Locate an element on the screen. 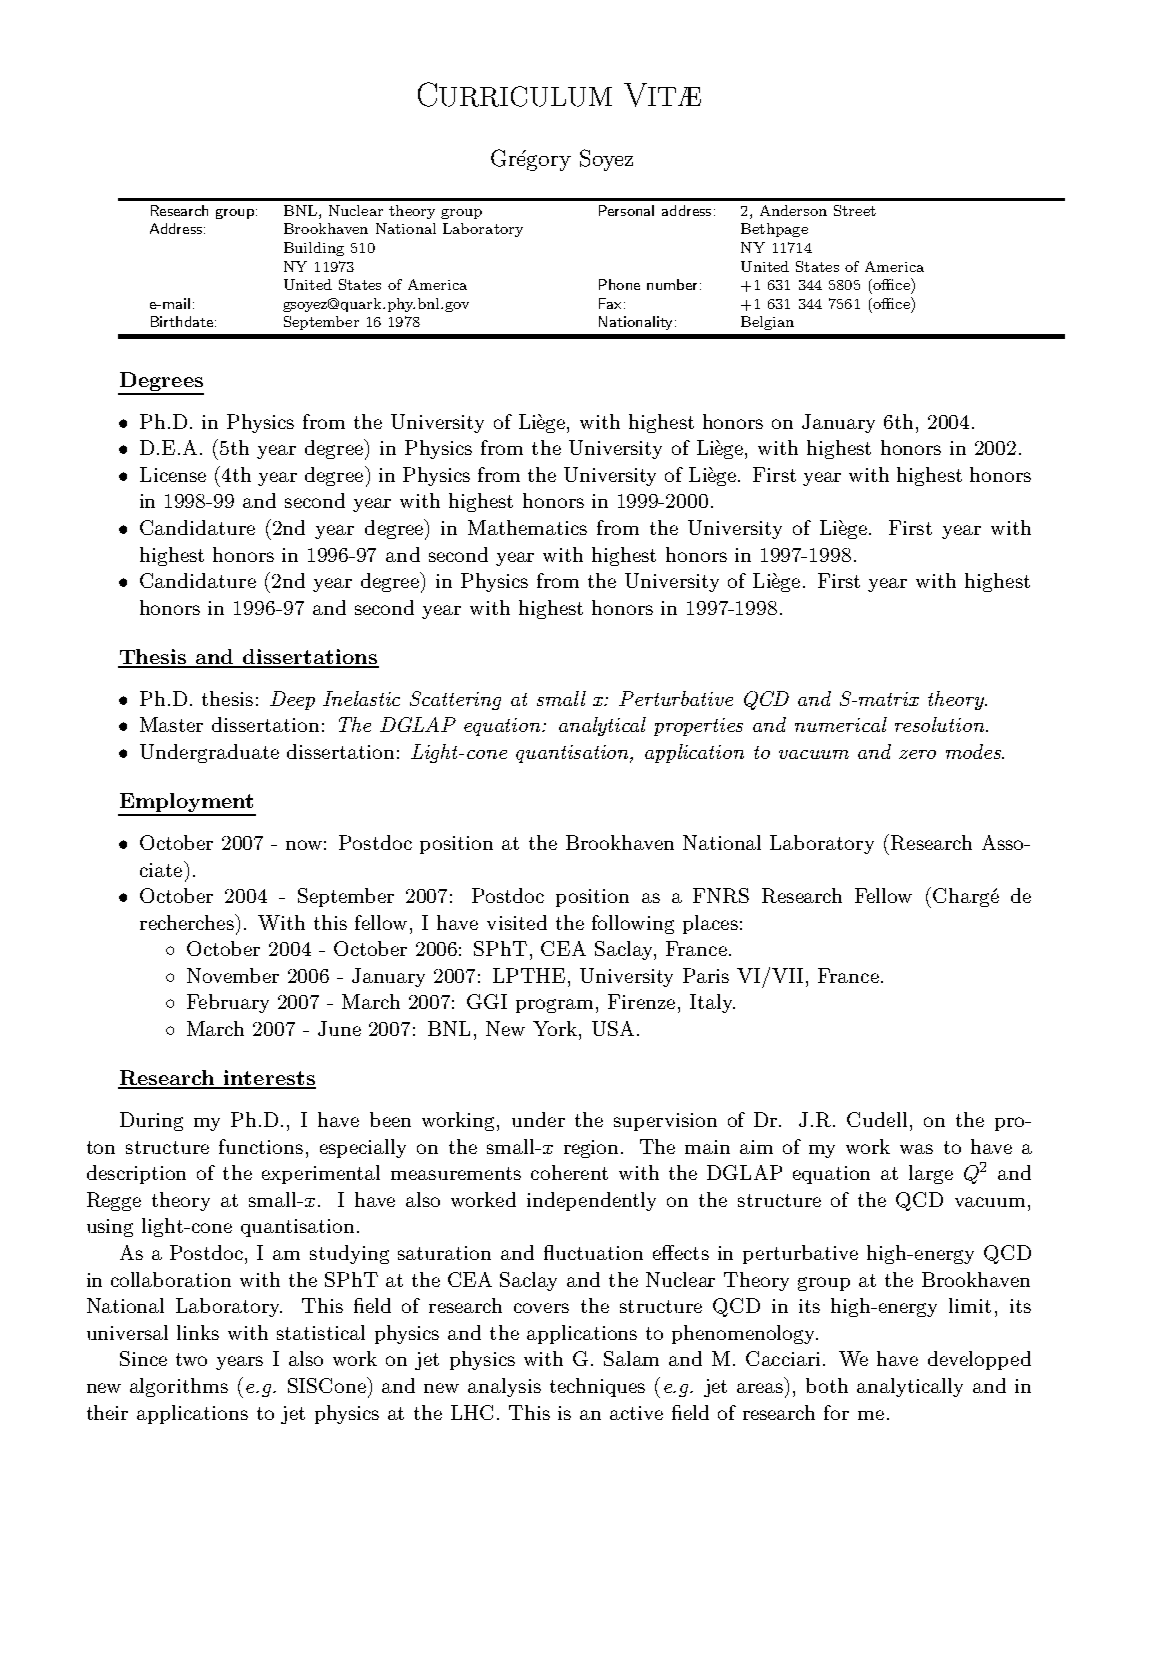 The width and height of the screenshot is (1168, 1653). Street is located at coordinates (855, 210).
